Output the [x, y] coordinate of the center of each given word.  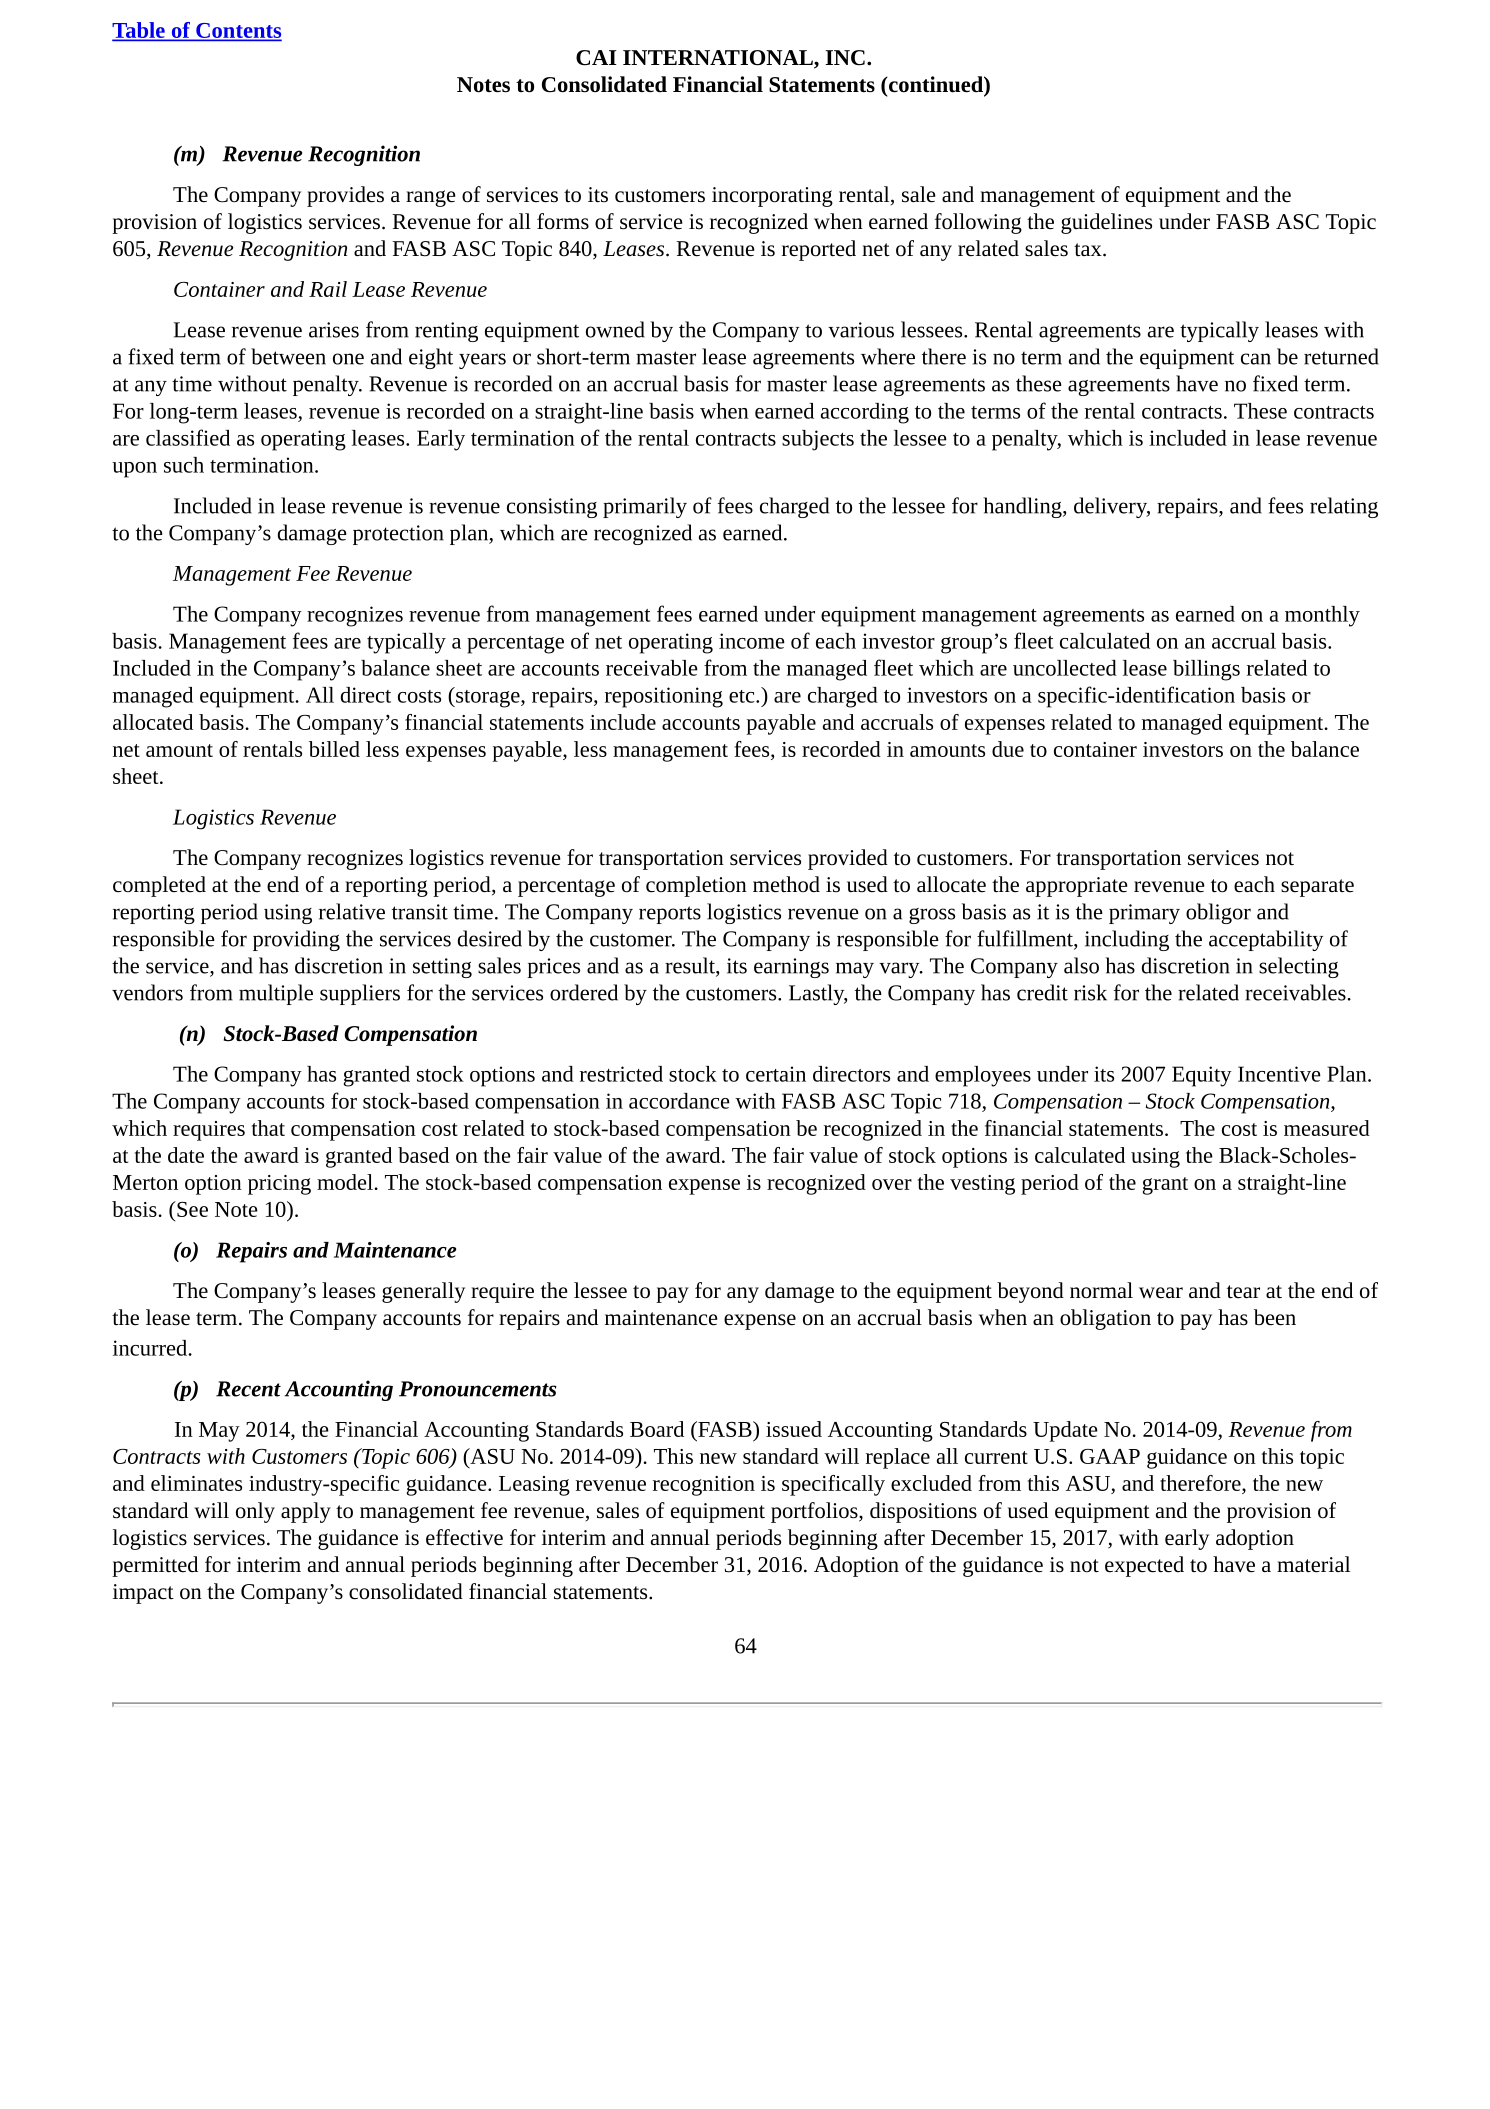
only [255, 1512]
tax [1089, 249]
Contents [238, 32]
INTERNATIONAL [719, 59]
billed [334, 749]
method [786, 884]
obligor [1218, 913]
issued [794, 1429]
